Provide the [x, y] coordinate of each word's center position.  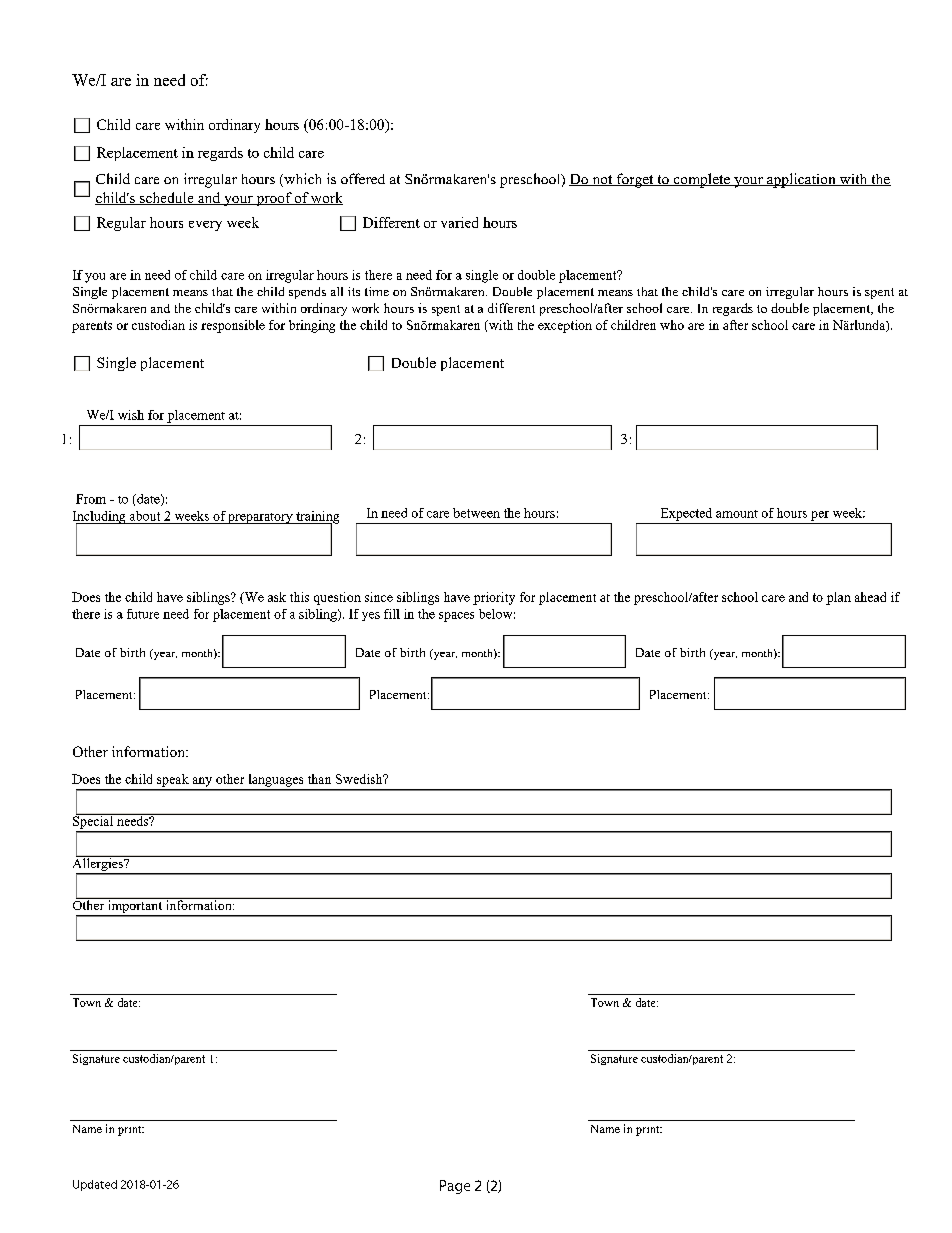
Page [455, 1187]
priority [494, 598]
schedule [167, 198]
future [143, 614]
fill [392, 614]
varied [459, 222]
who [672, 325]
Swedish [360, 779]
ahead [870, 597]
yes [371, 616]
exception [565, 326]
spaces [456, 617]
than [319, 779]
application [801, 180]
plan [838, 598]
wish [131, 415]
